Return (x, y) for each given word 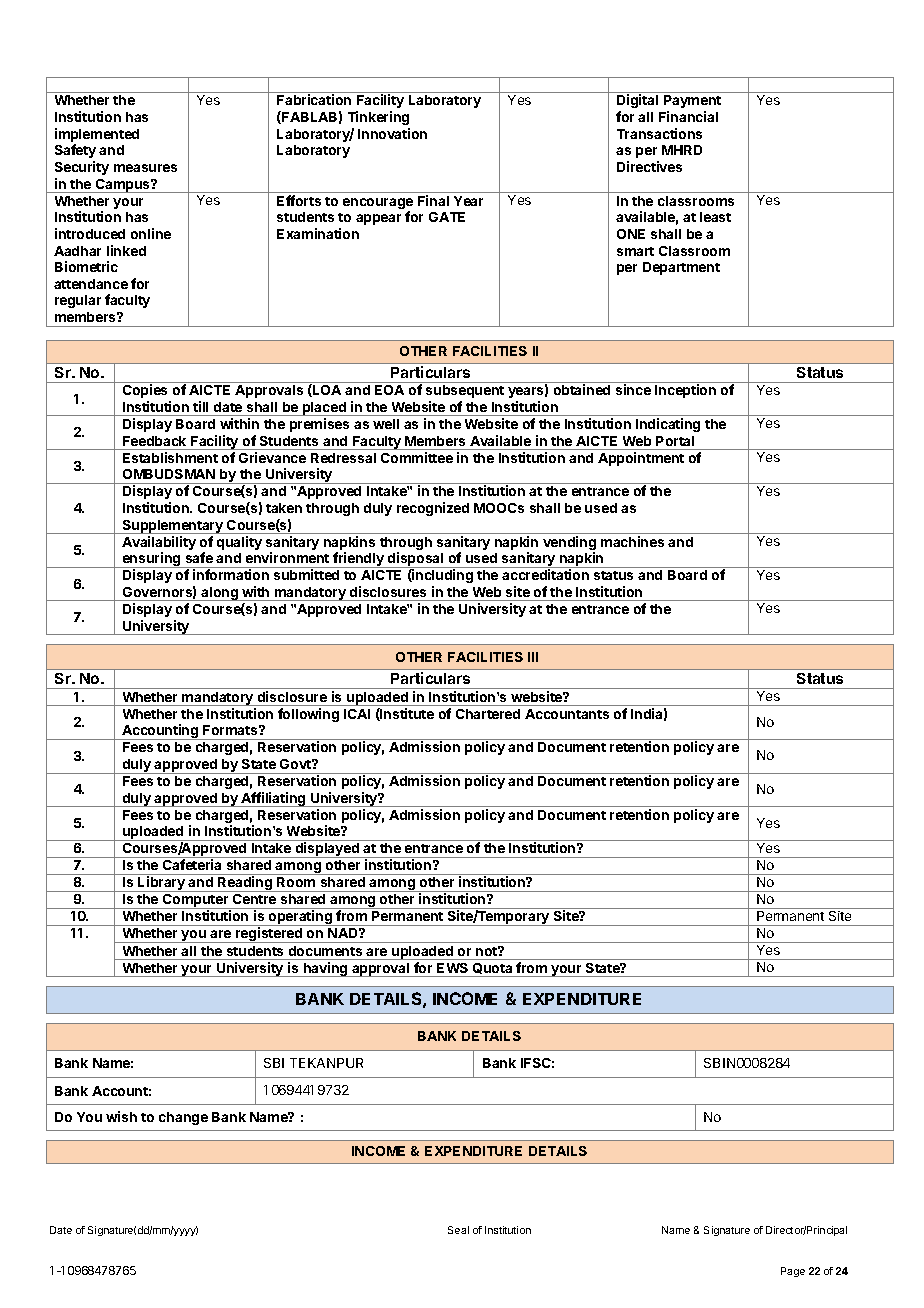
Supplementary (172, 527)
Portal (675, 441)
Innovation (392, 133)
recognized (433, 509)
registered (269, 935)
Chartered (488, 714)
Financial (688, 116)
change (183, 1118)
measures (145, 168)
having (326, 969)
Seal (458, 1230)
